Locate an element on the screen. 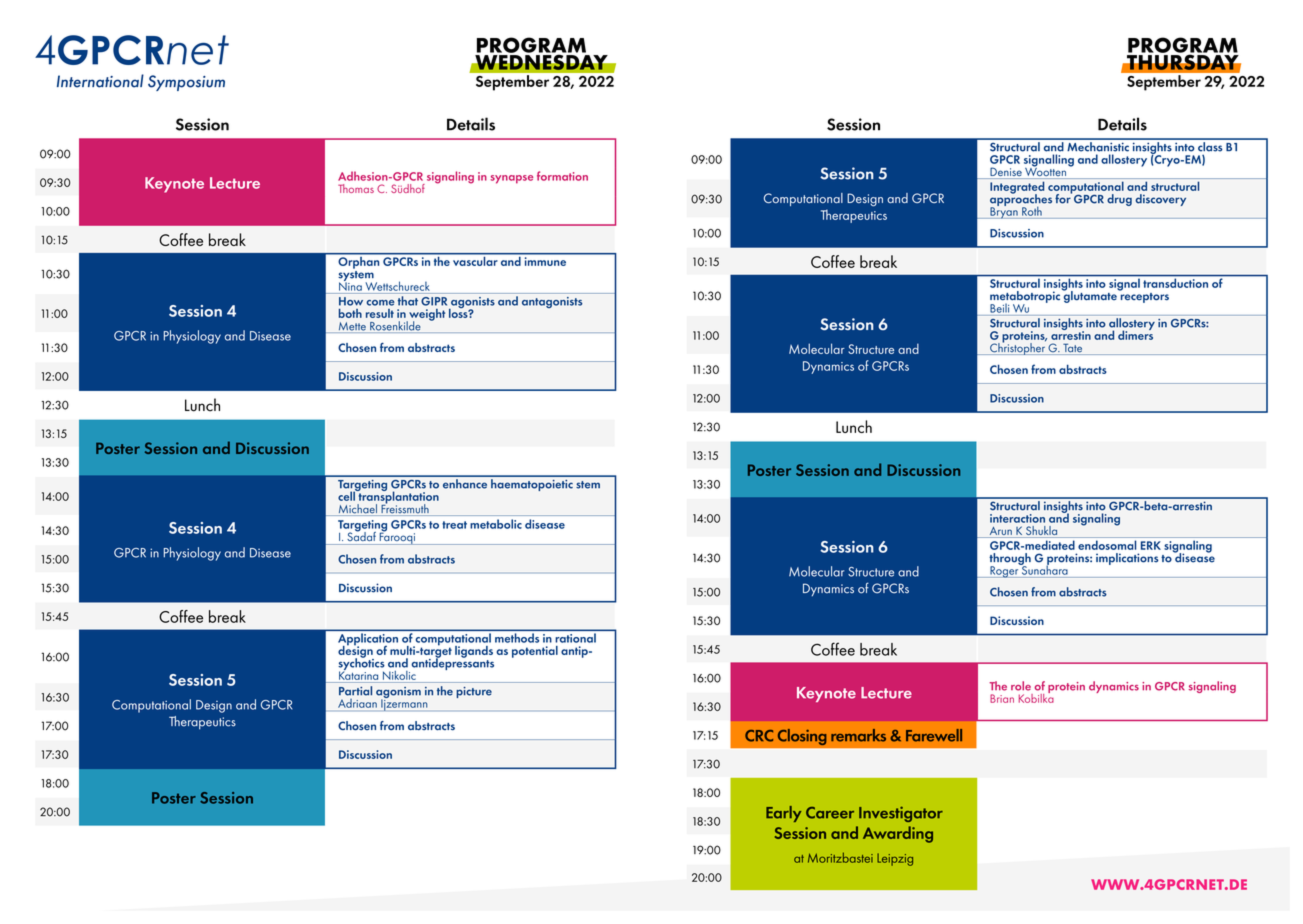  metabolic is located at coordinates (496, 524).
